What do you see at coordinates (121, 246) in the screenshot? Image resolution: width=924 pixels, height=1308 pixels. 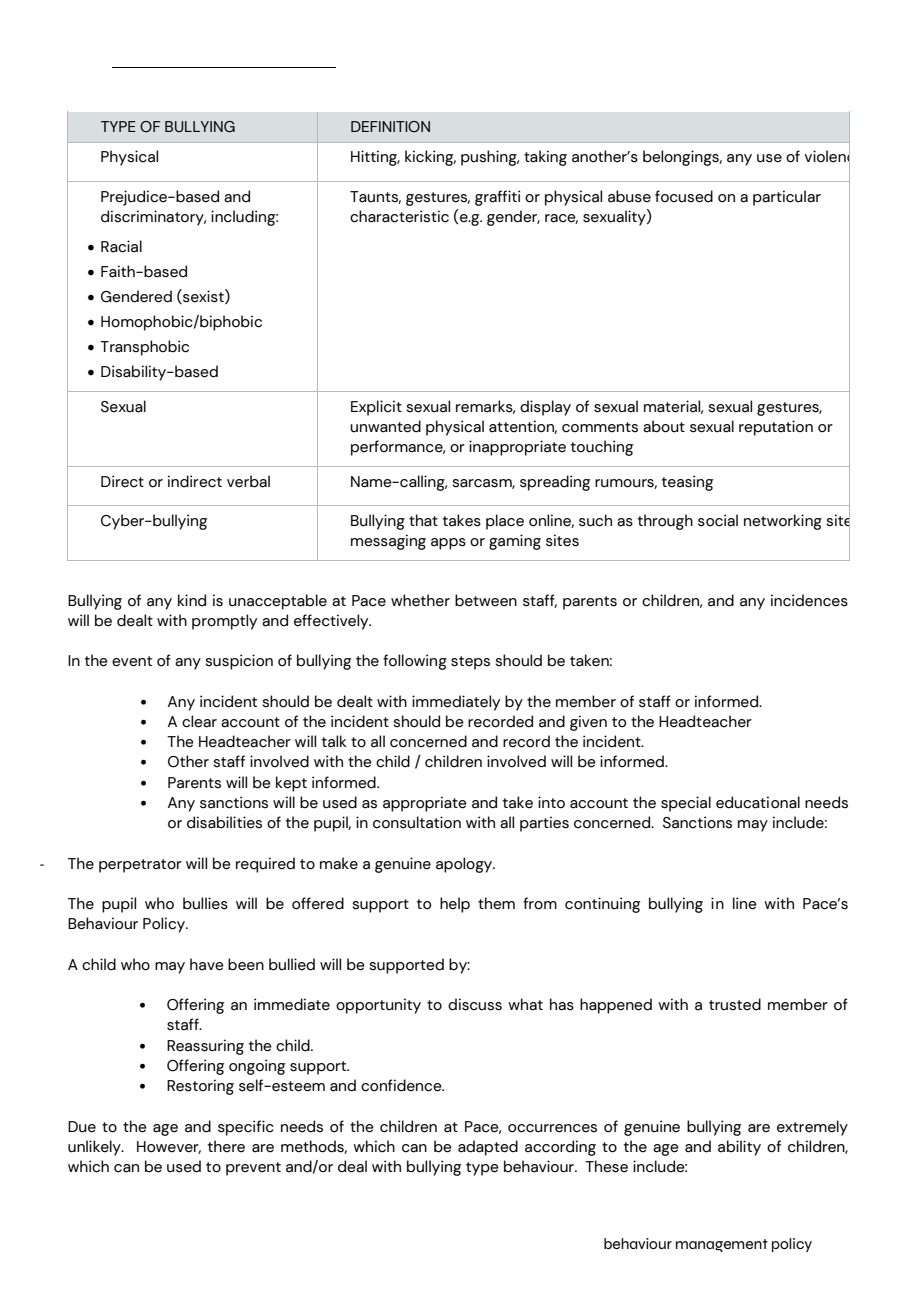 I see `Racial` at bounding box center [121, 246].
